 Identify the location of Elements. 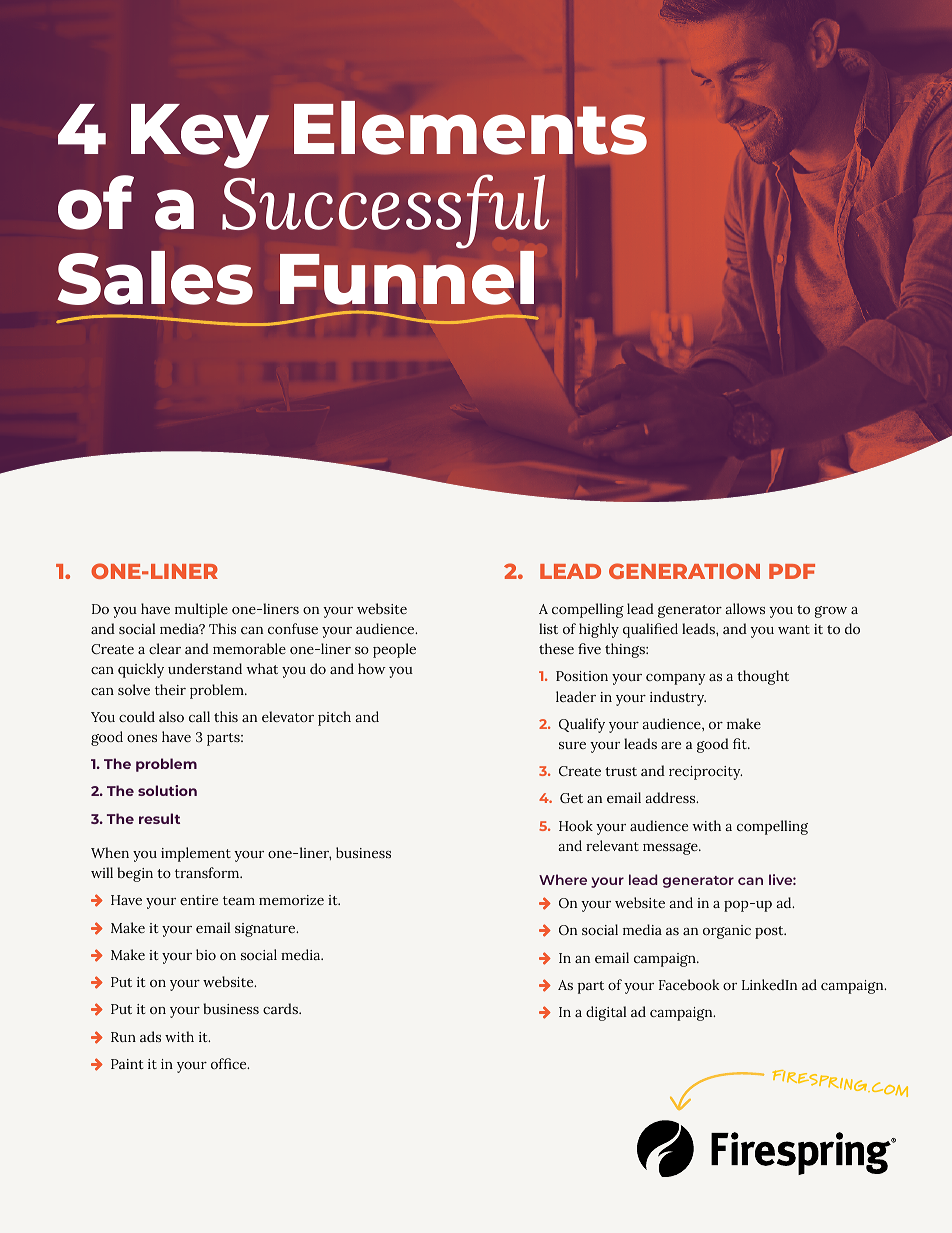
(470, 128).
